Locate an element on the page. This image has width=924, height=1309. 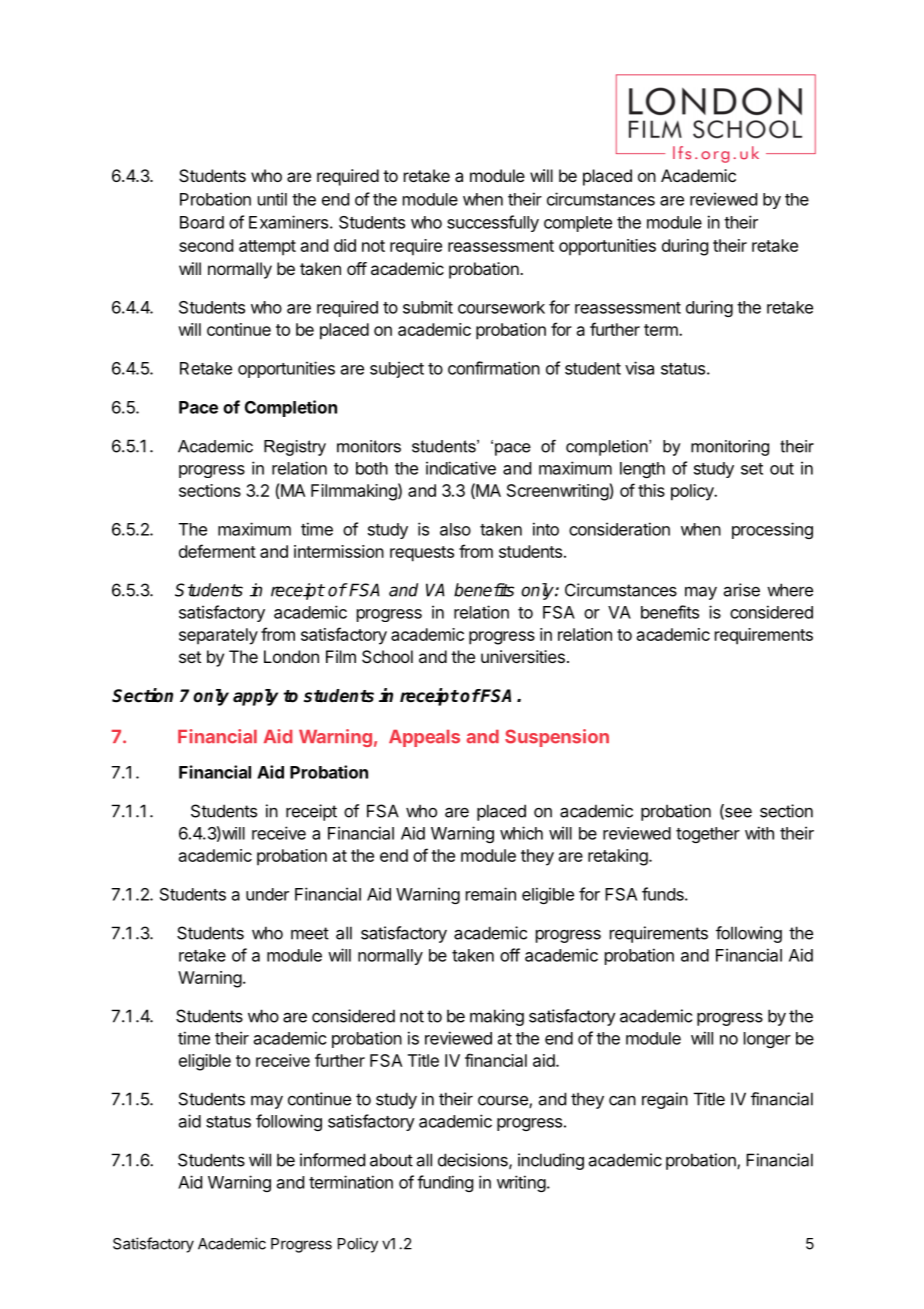
universities is located at coordinates (523, 656).
